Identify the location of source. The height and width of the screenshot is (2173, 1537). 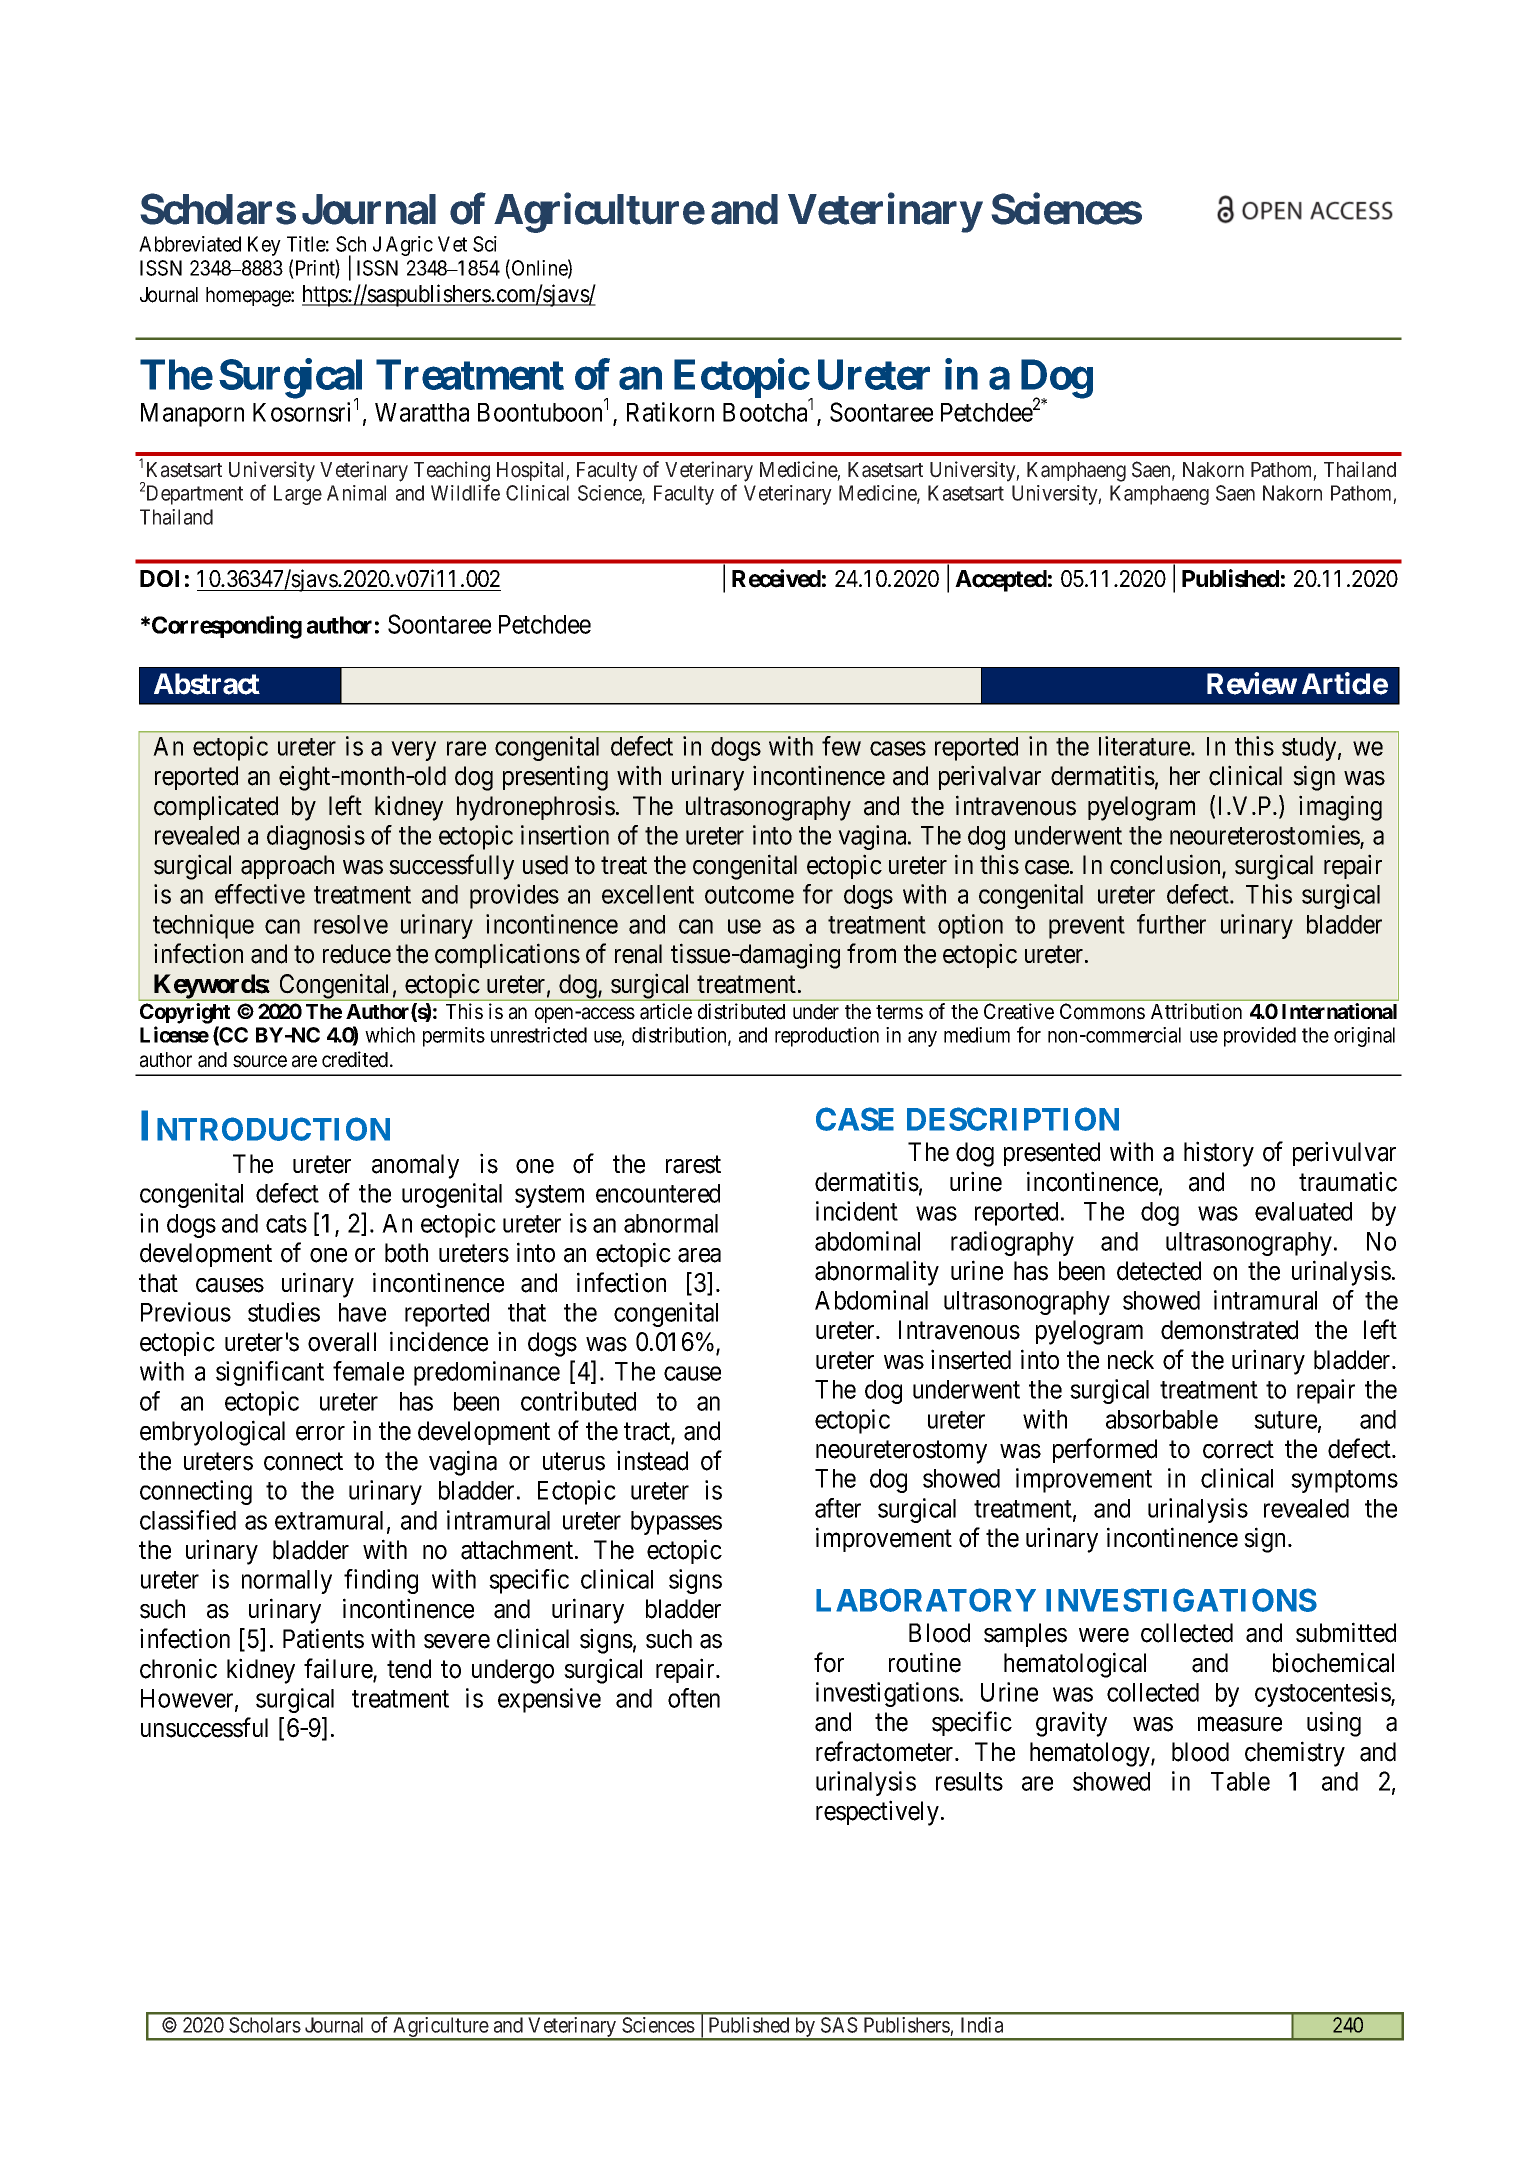
(260, 1061).
